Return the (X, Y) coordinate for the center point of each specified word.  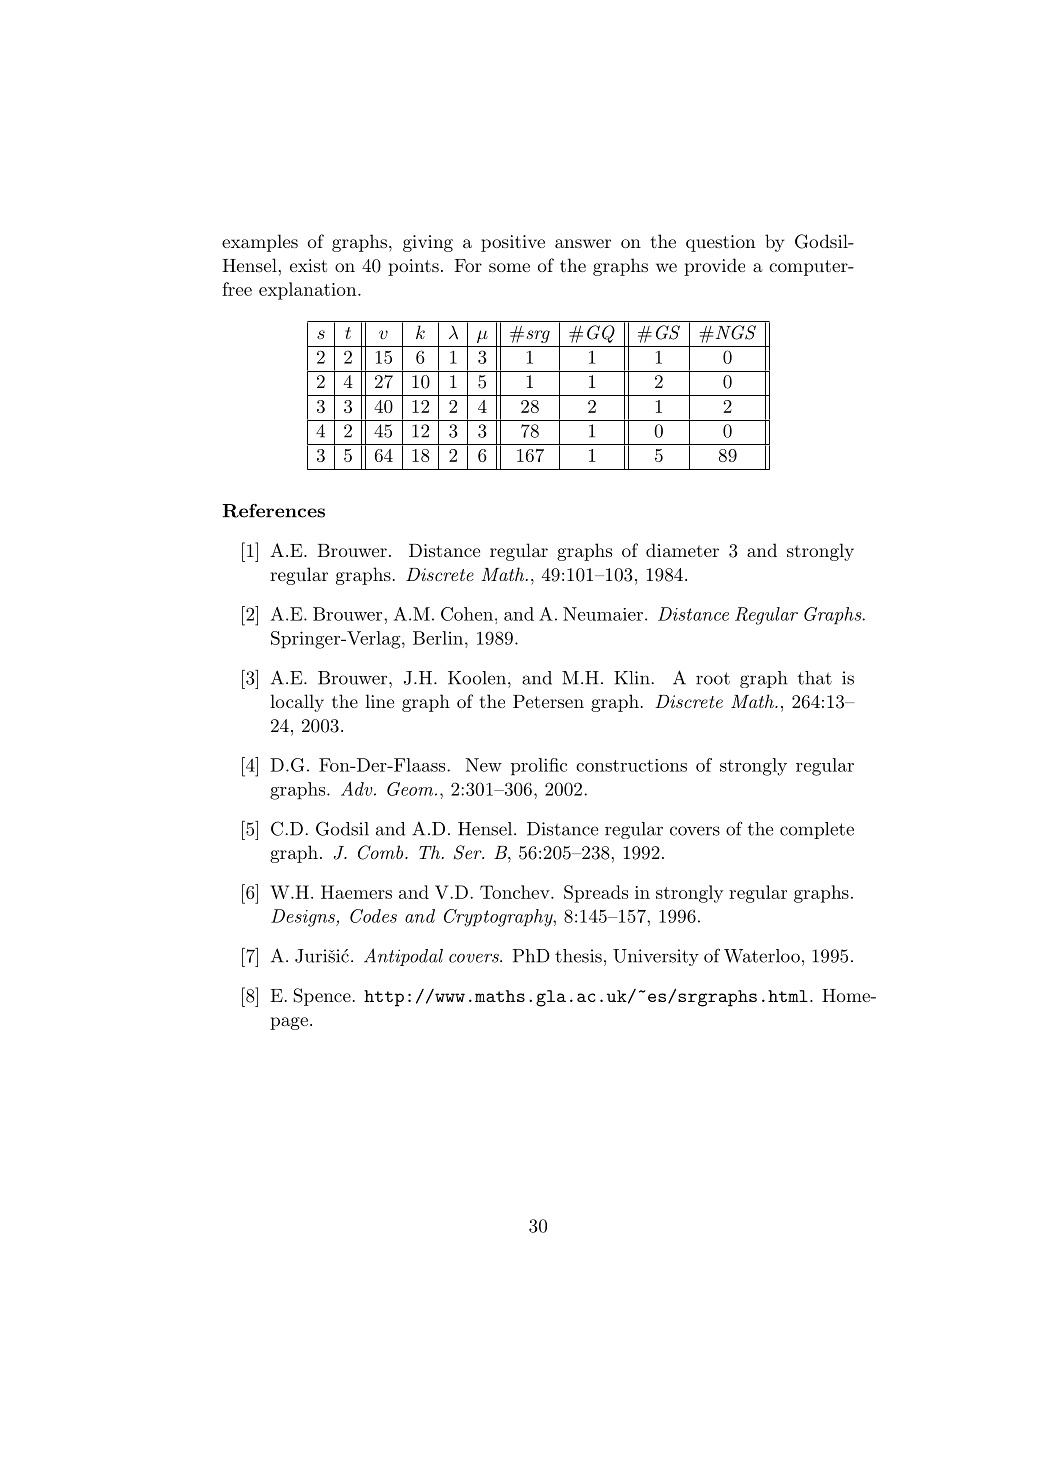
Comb (382, 852)
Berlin (439, 638)
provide (714, 267)
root (713, 678)
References (273, 511)
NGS (734, 332)
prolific (539, 767)
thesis (578, 956)
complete (817, 830)
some (509, 267)
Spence (322, 997)
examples (260, 243)
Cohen (467, 614)
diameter (682, 550)
